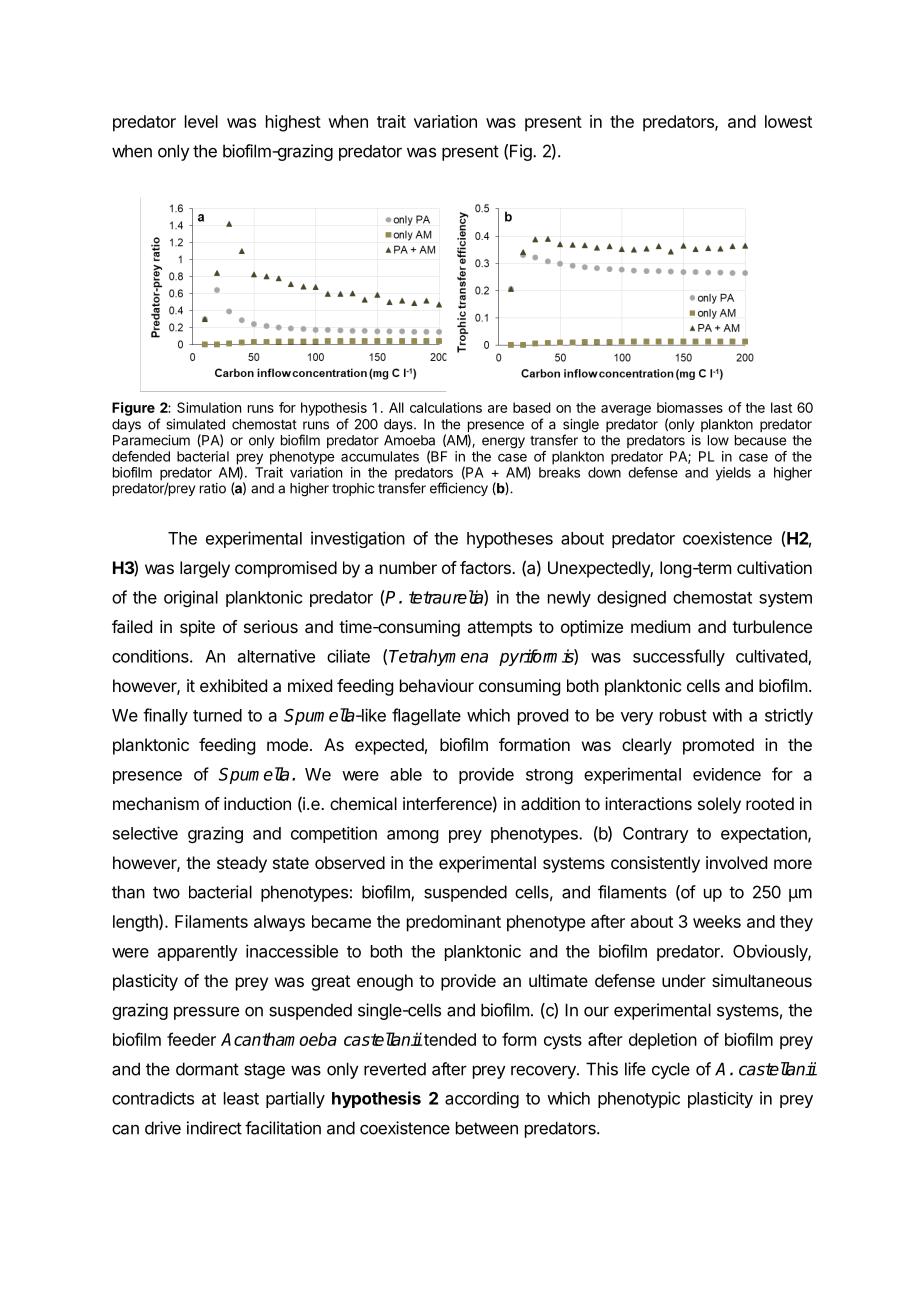 Image resolution: width=924 pixels, height=1308 pixels. Describe the element at coordinates (209, 407) in the screenshot. I see `Simulation` at that location.
